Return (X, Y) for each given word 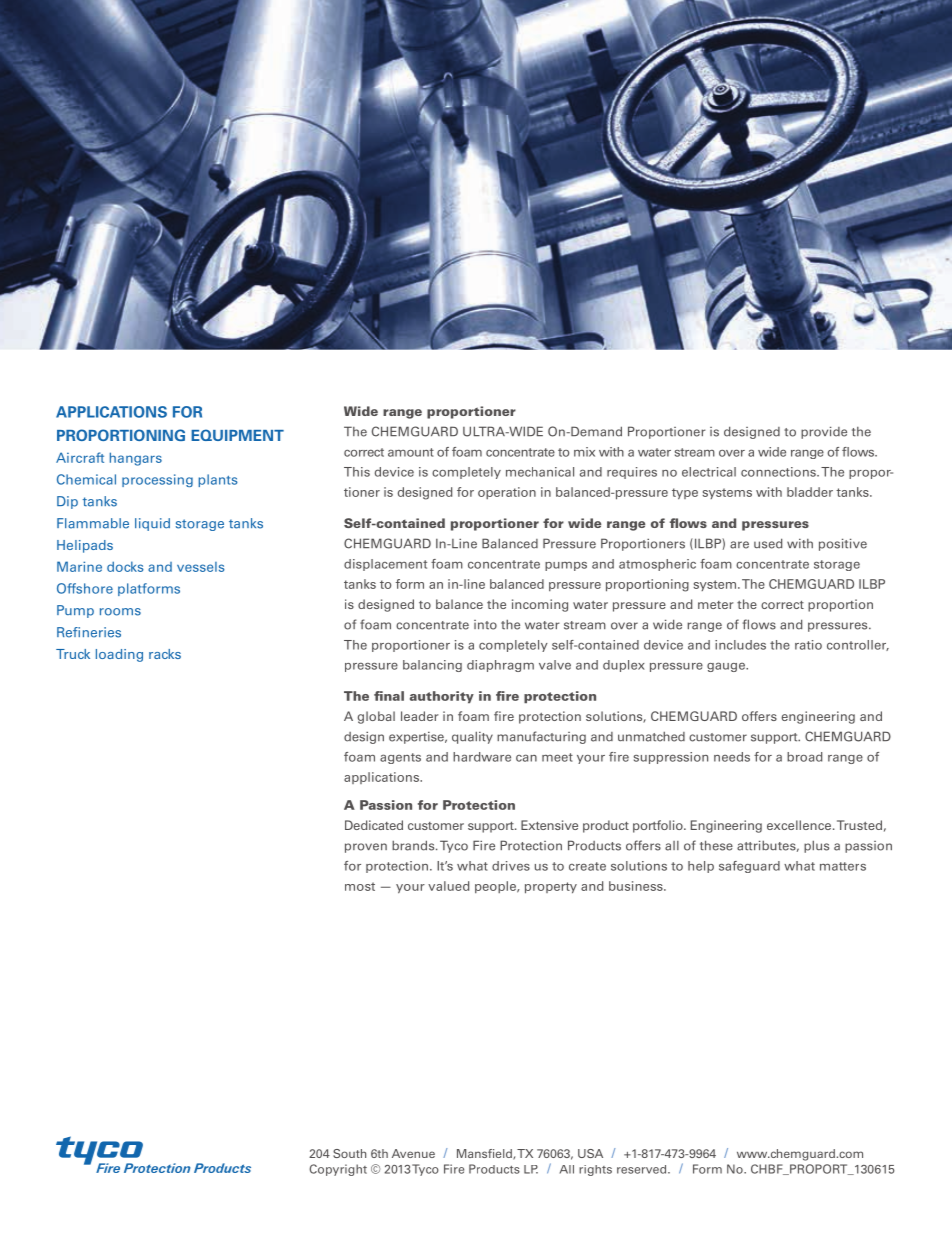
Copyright (338, 1170)
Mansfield (485, 1154)
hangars (136, 459)
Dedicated (374, 825)
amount (411, 452)
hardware (482, 757)
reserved (643, 1169)
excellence (800, 825)
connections (779, 472)
